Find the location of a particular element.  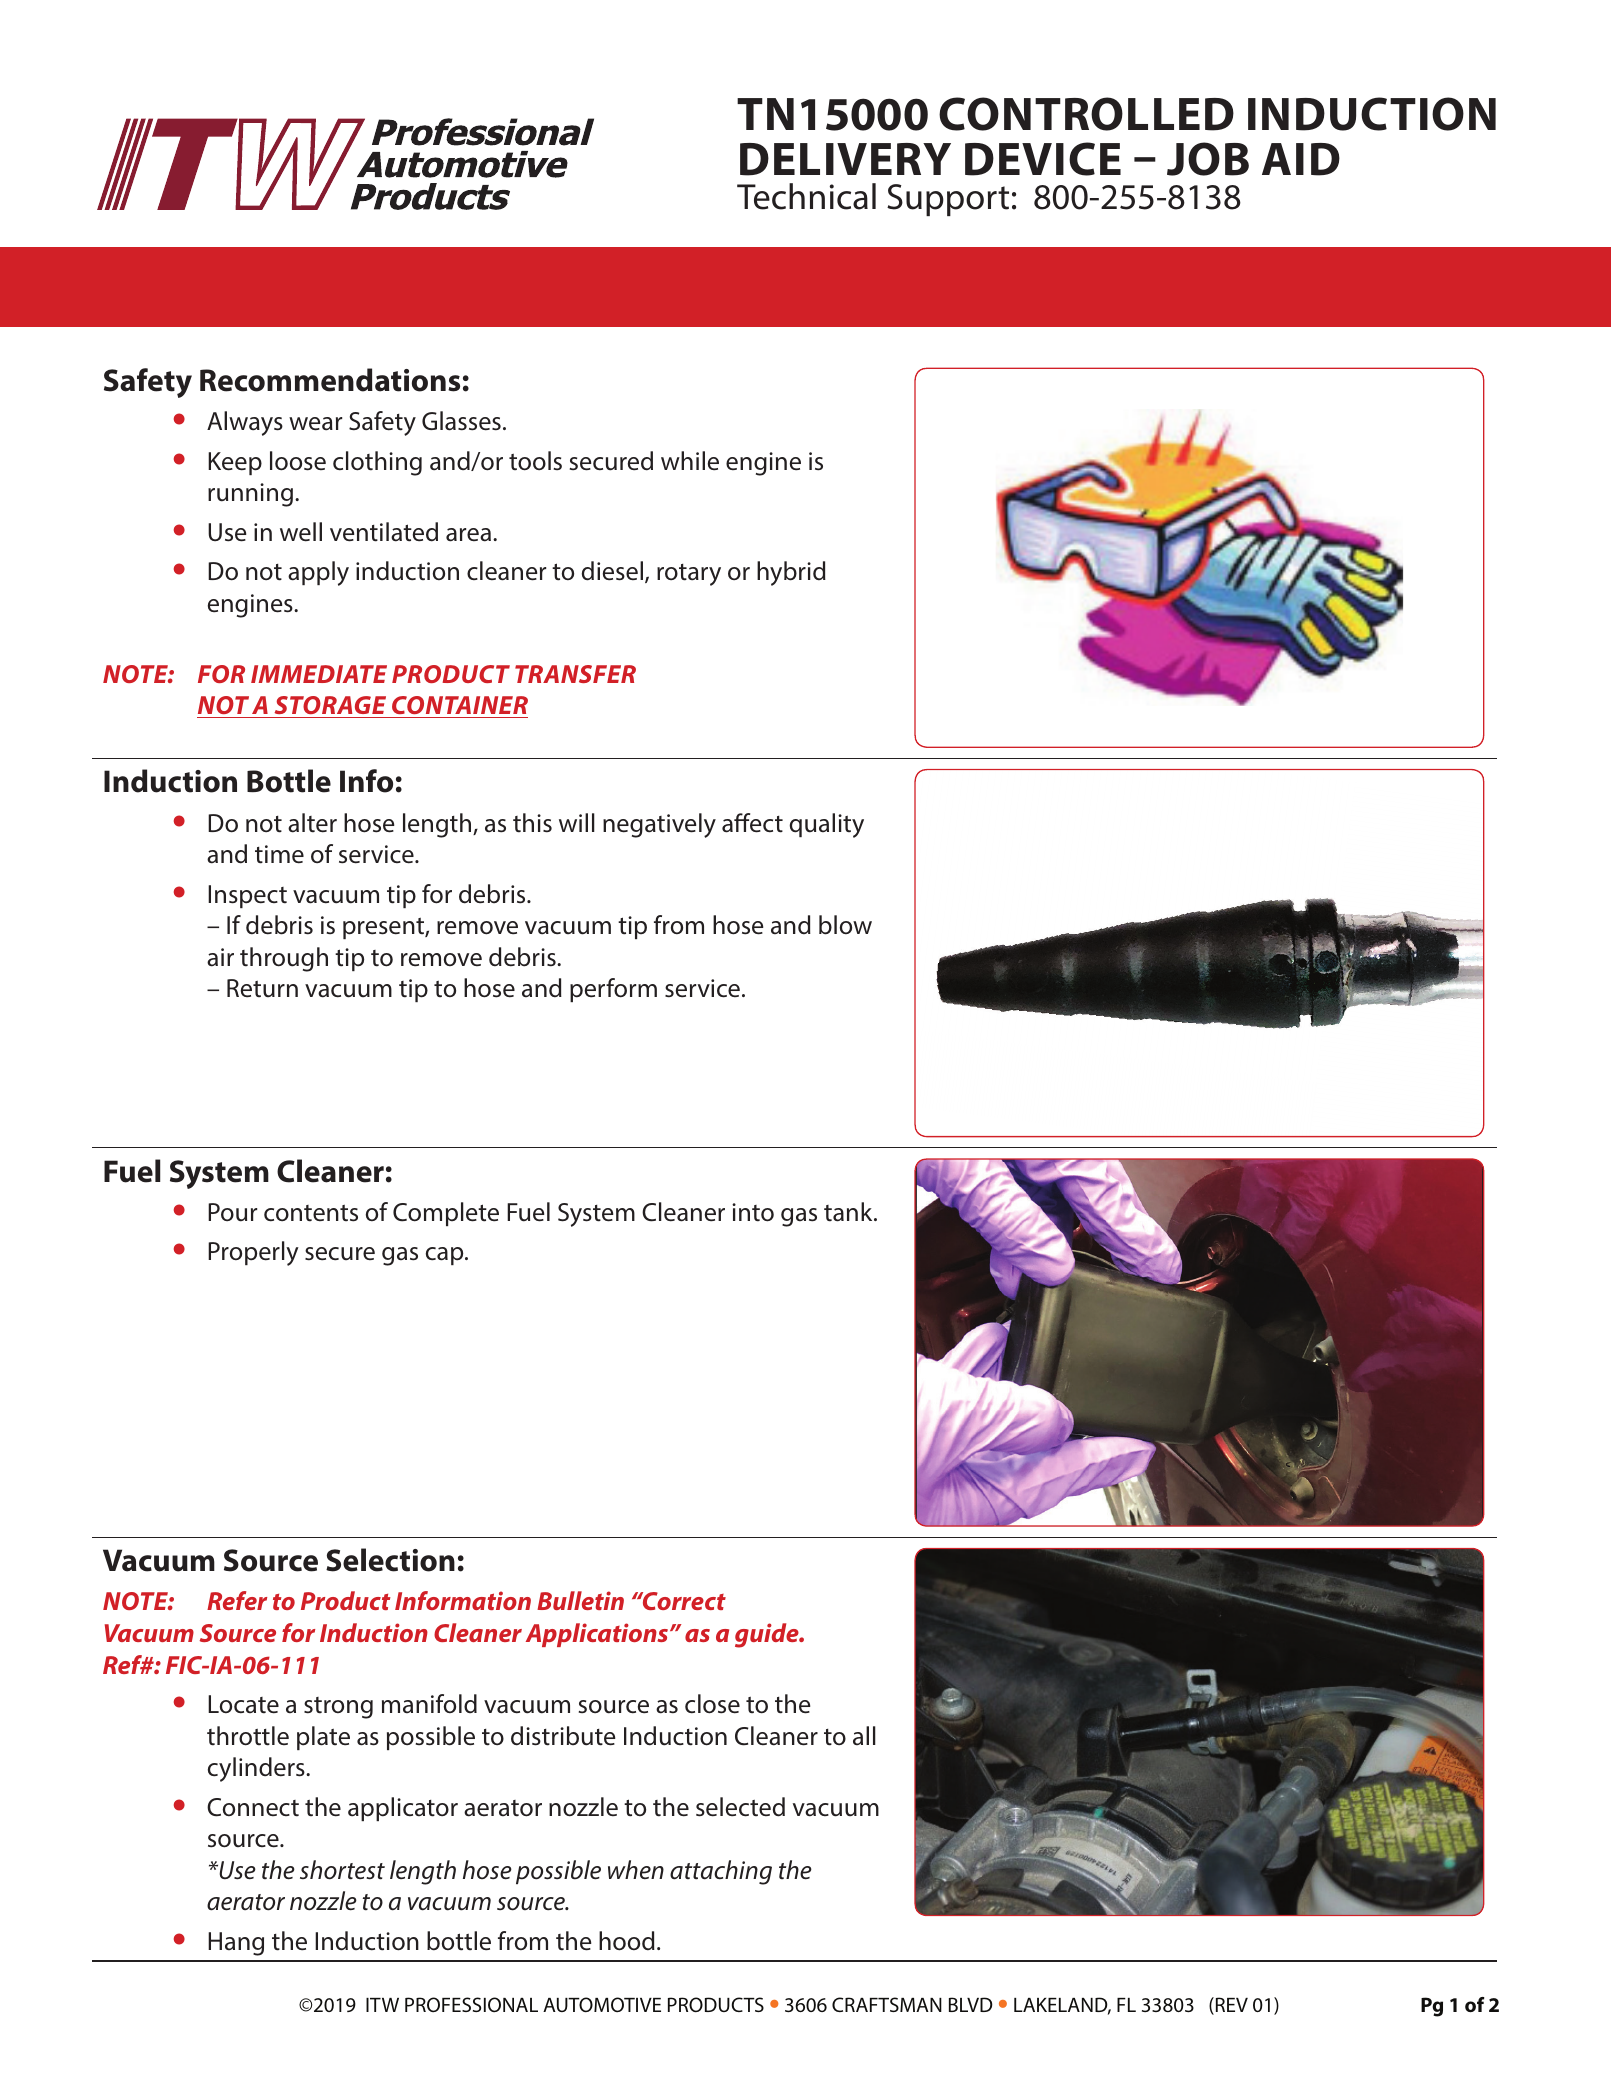

REV is located at coordinates (1230, 2006).
